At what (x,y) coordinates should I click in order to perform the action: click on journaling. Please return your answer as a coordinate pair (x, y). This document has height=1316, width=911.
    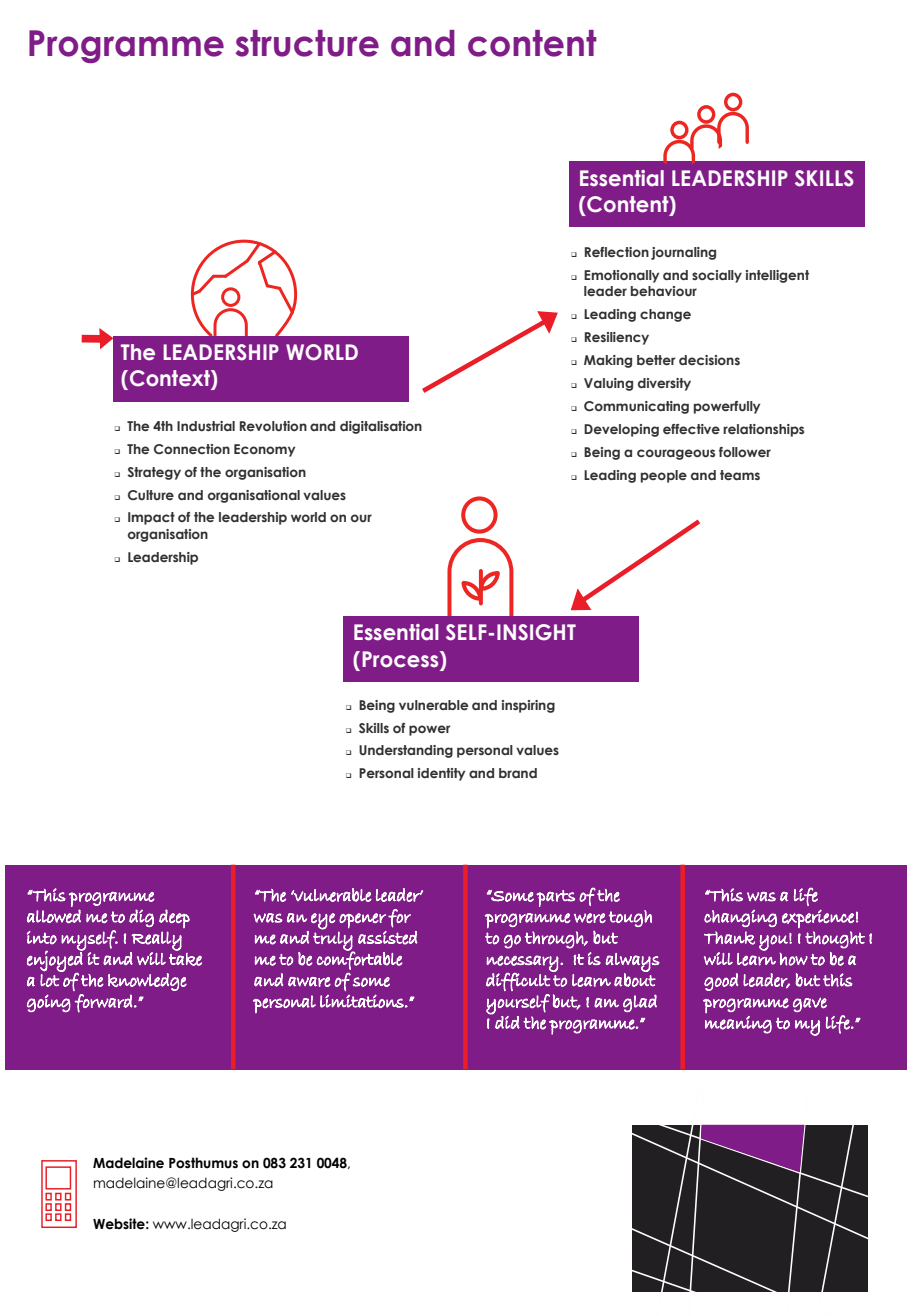
    Looking at the image, I should click on (683, 253).
